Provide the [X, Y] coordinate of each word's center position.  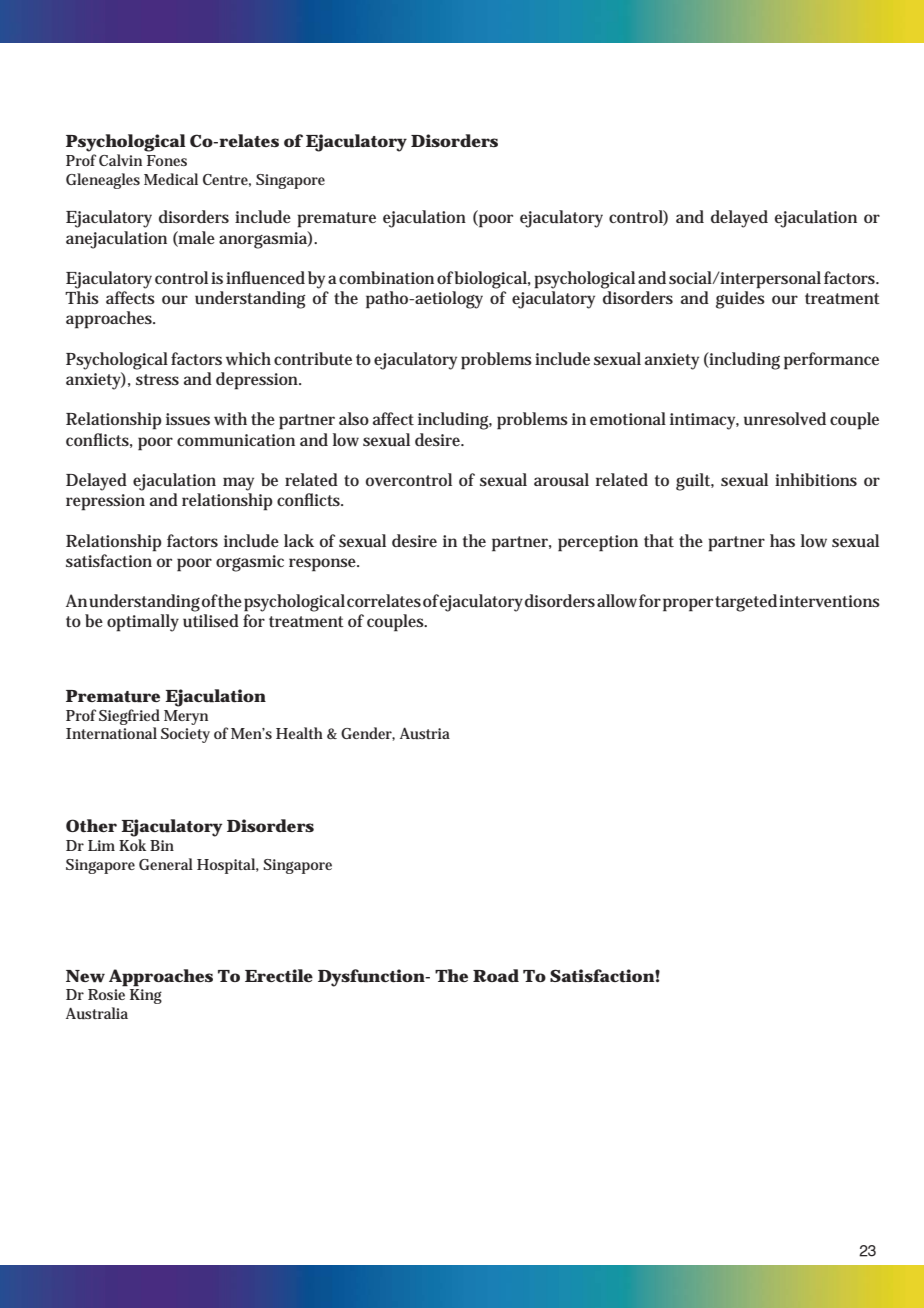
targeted [746, 603]
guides [740, 300]
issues [188, 419]
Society [185, 735]
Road [496, 975]
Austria [425, 733]
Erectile [279, 975]
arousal [561, 480]
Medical [171, 179]
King [146, 996]
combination [386, 277]
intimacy [704, 421]
